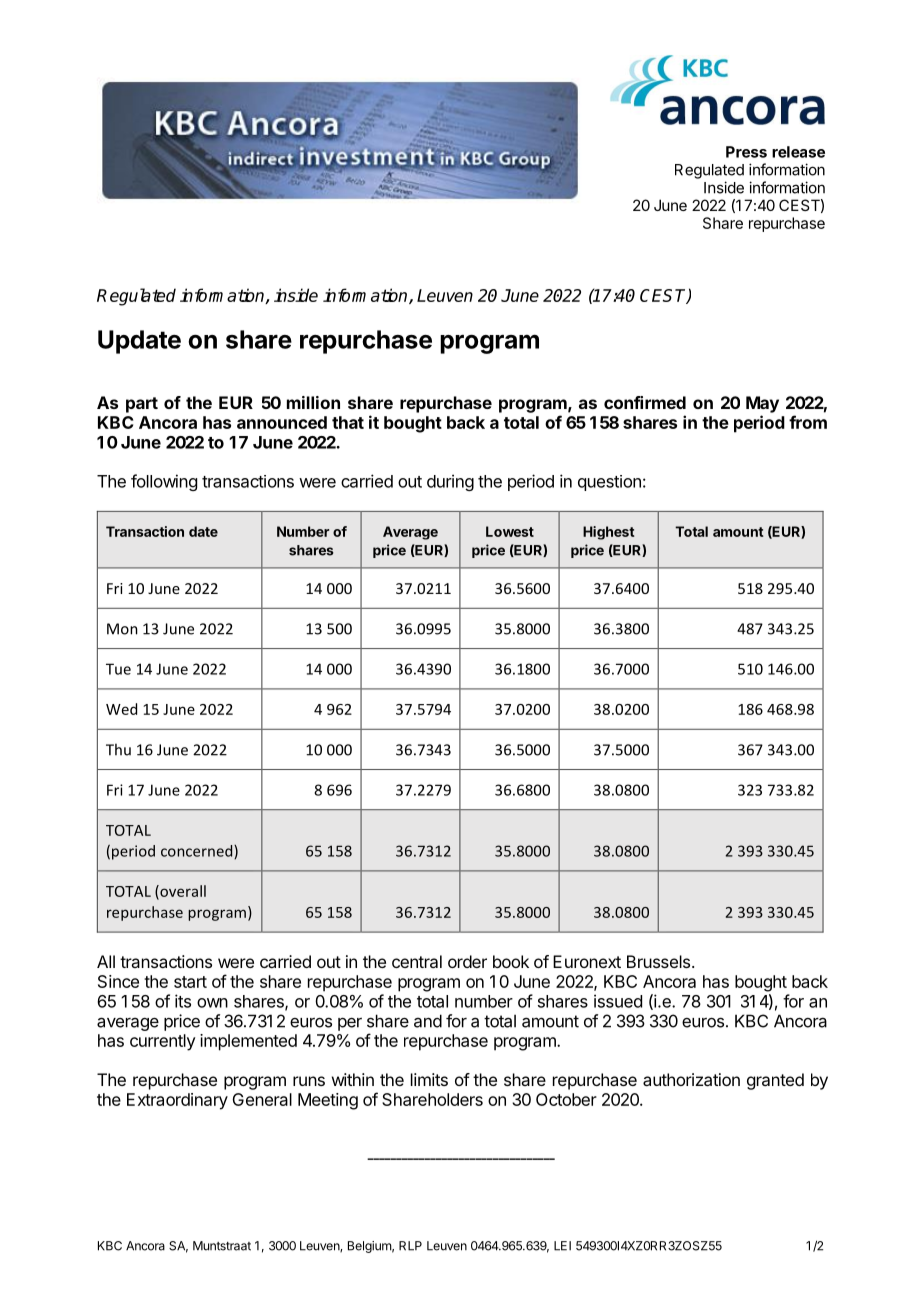  Describe the element at coordinates (198, 852) in the screenshot. I see `concerned` at that location.
